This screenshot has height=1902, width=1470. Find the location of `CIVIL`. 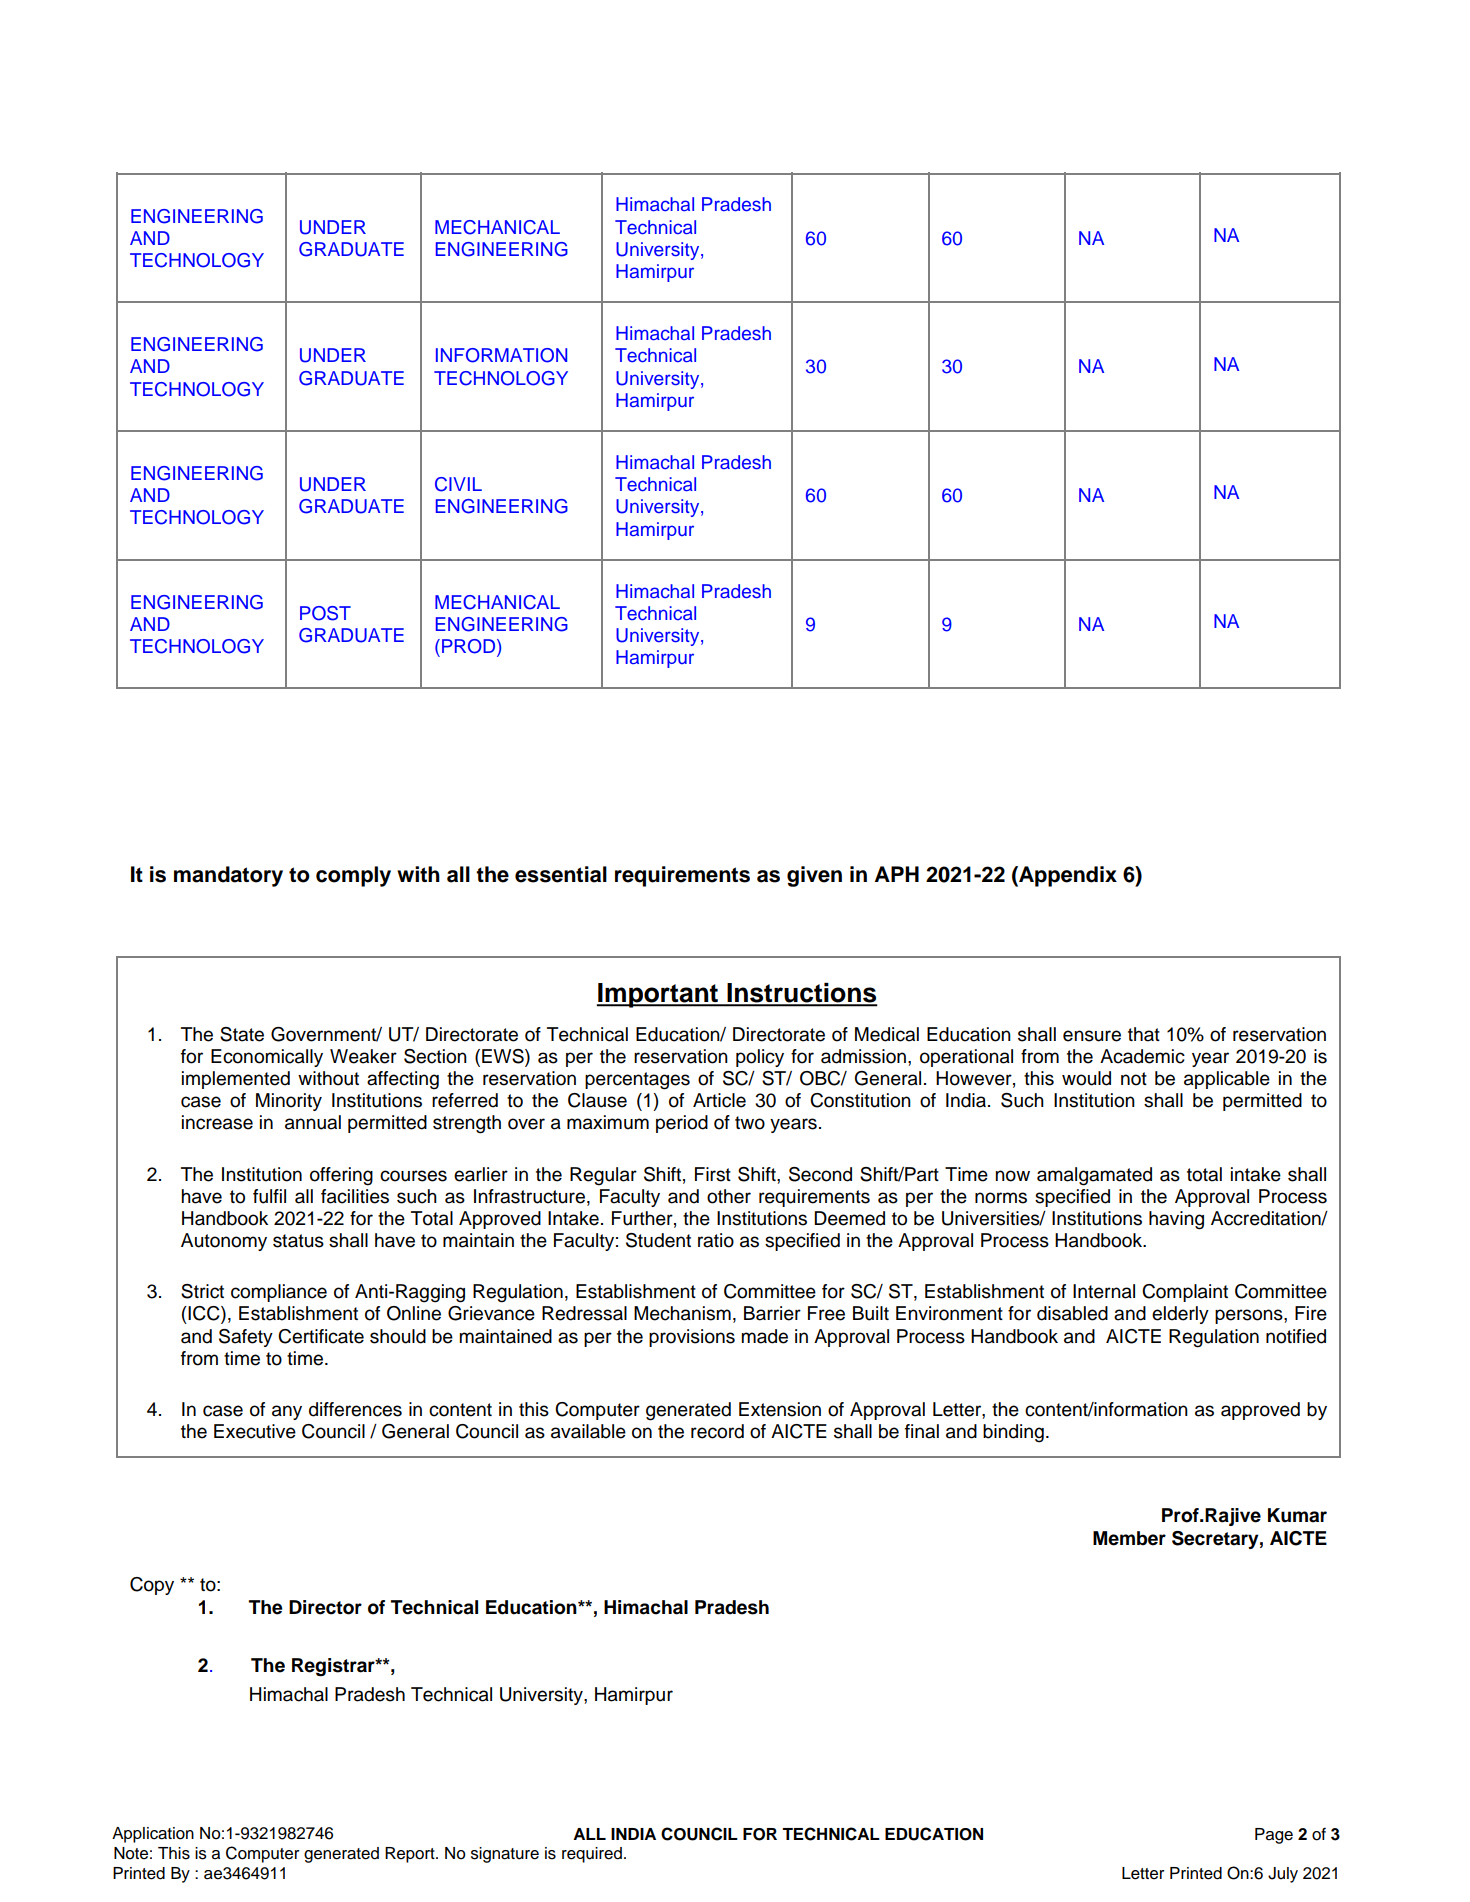

CIVIL is located at coordinates (458, 484).
